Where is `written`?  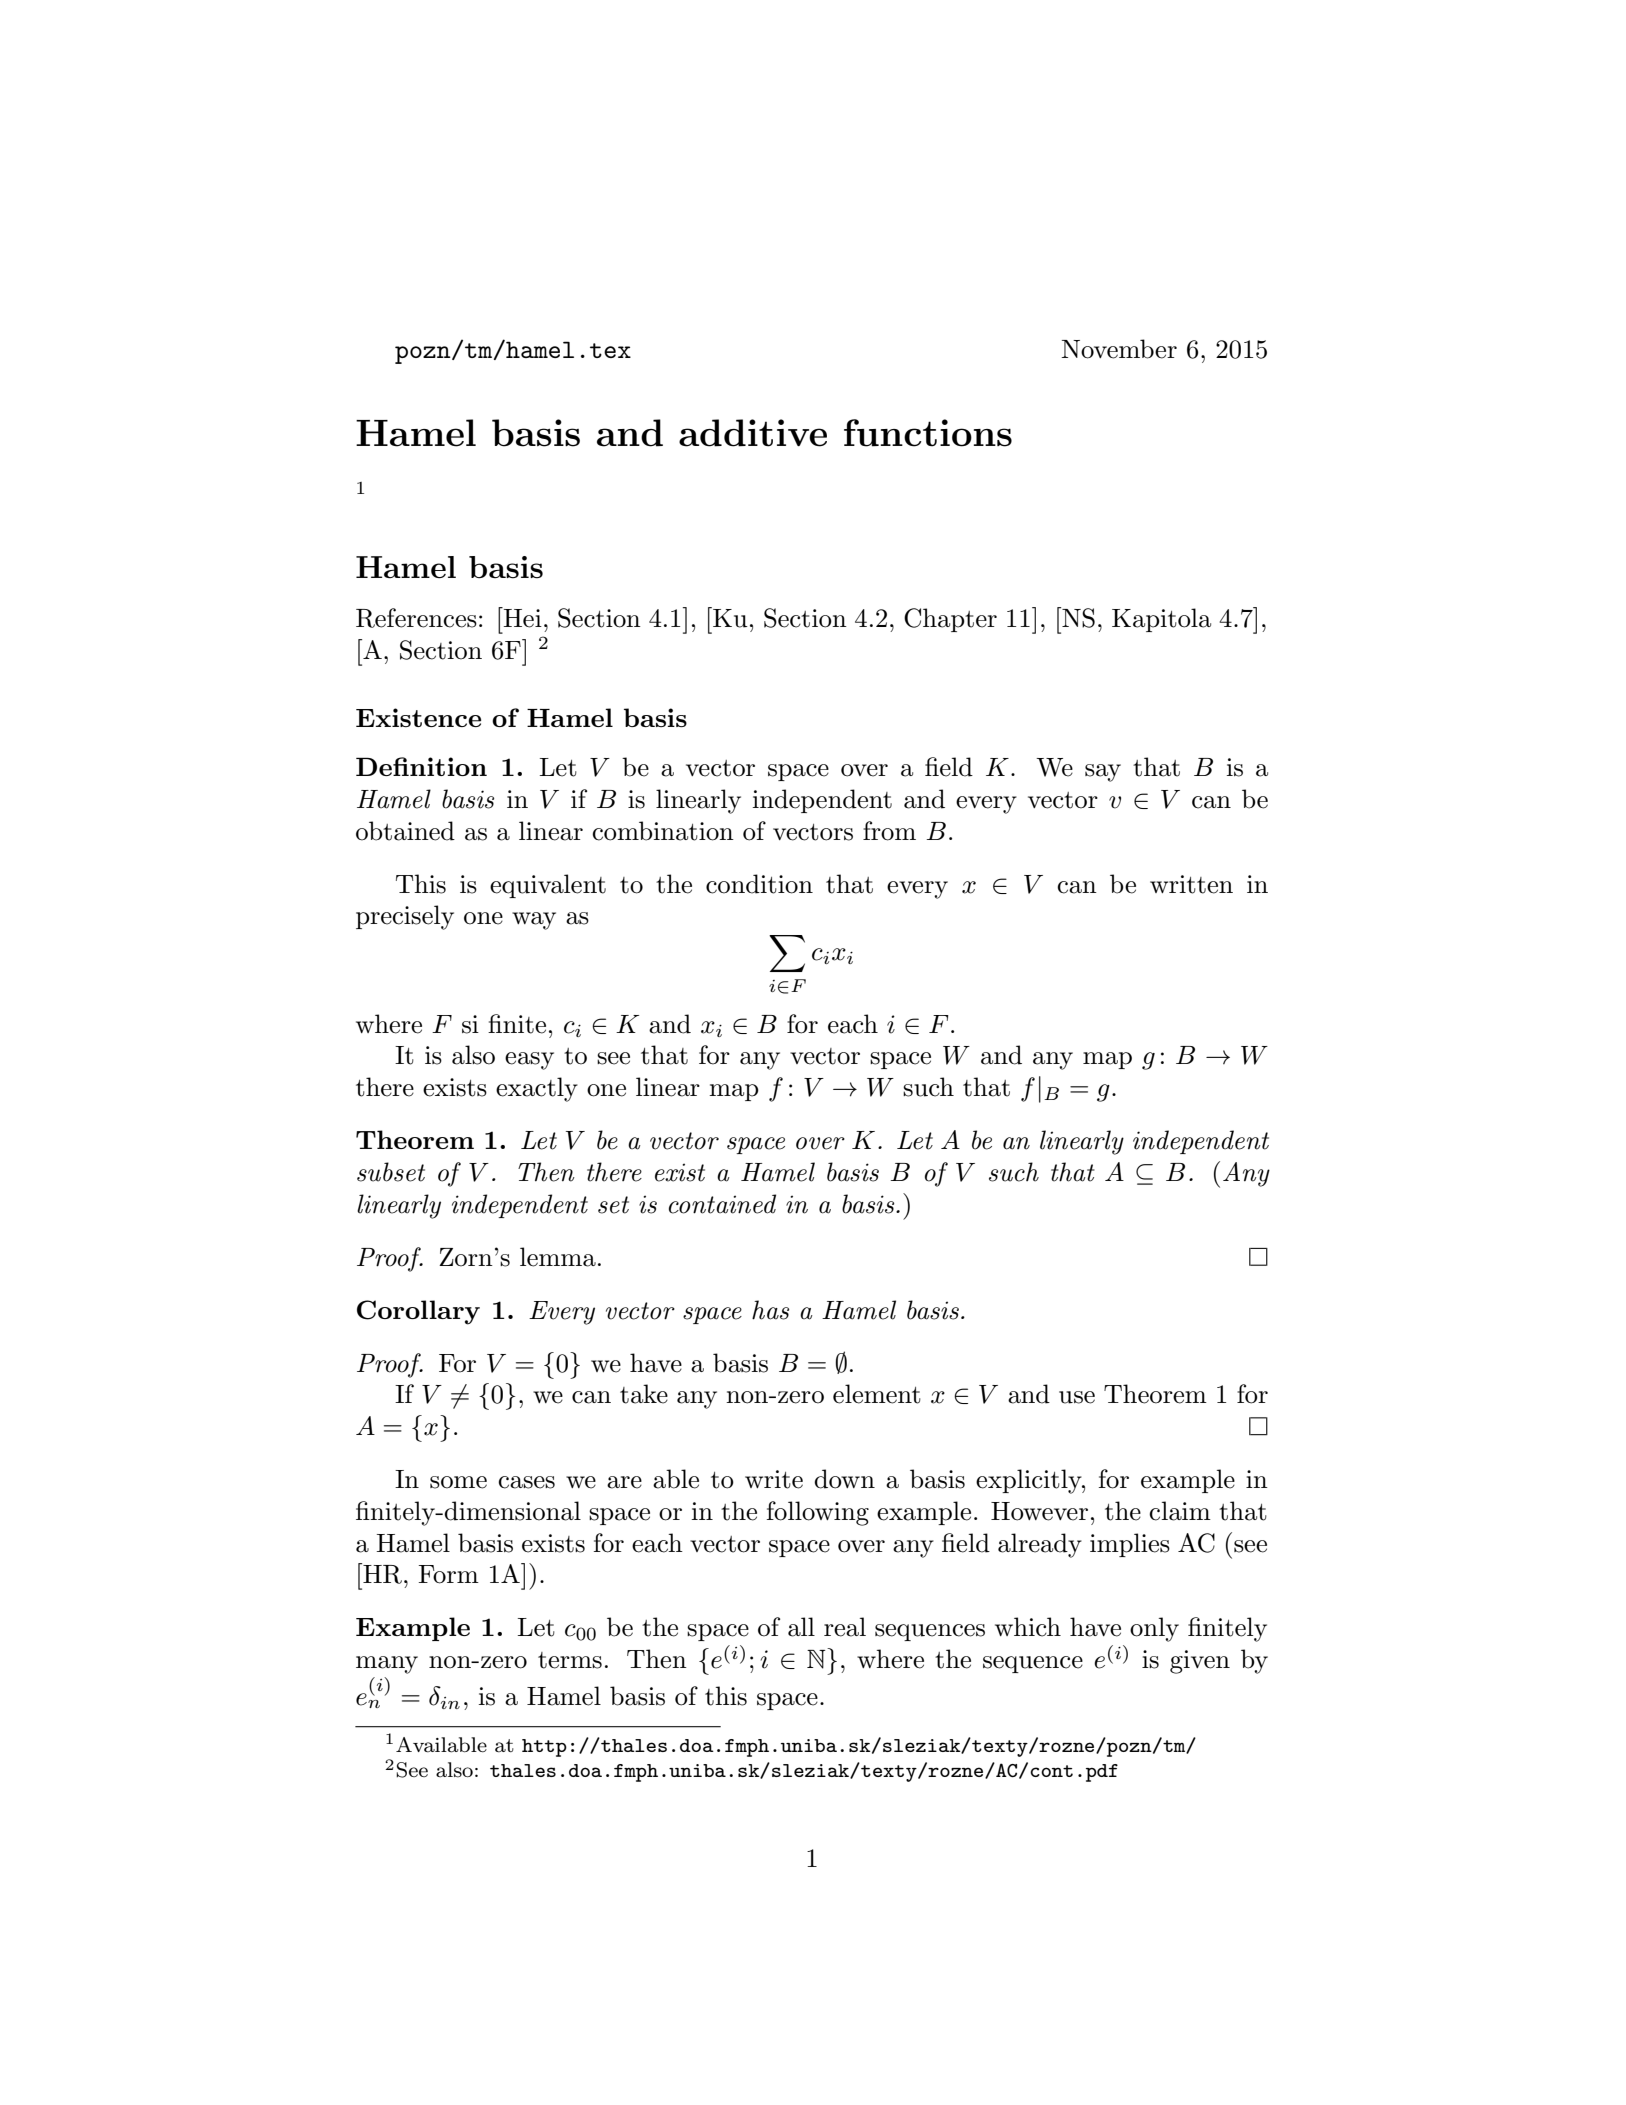
written is located at coordinates (1191, 884).
